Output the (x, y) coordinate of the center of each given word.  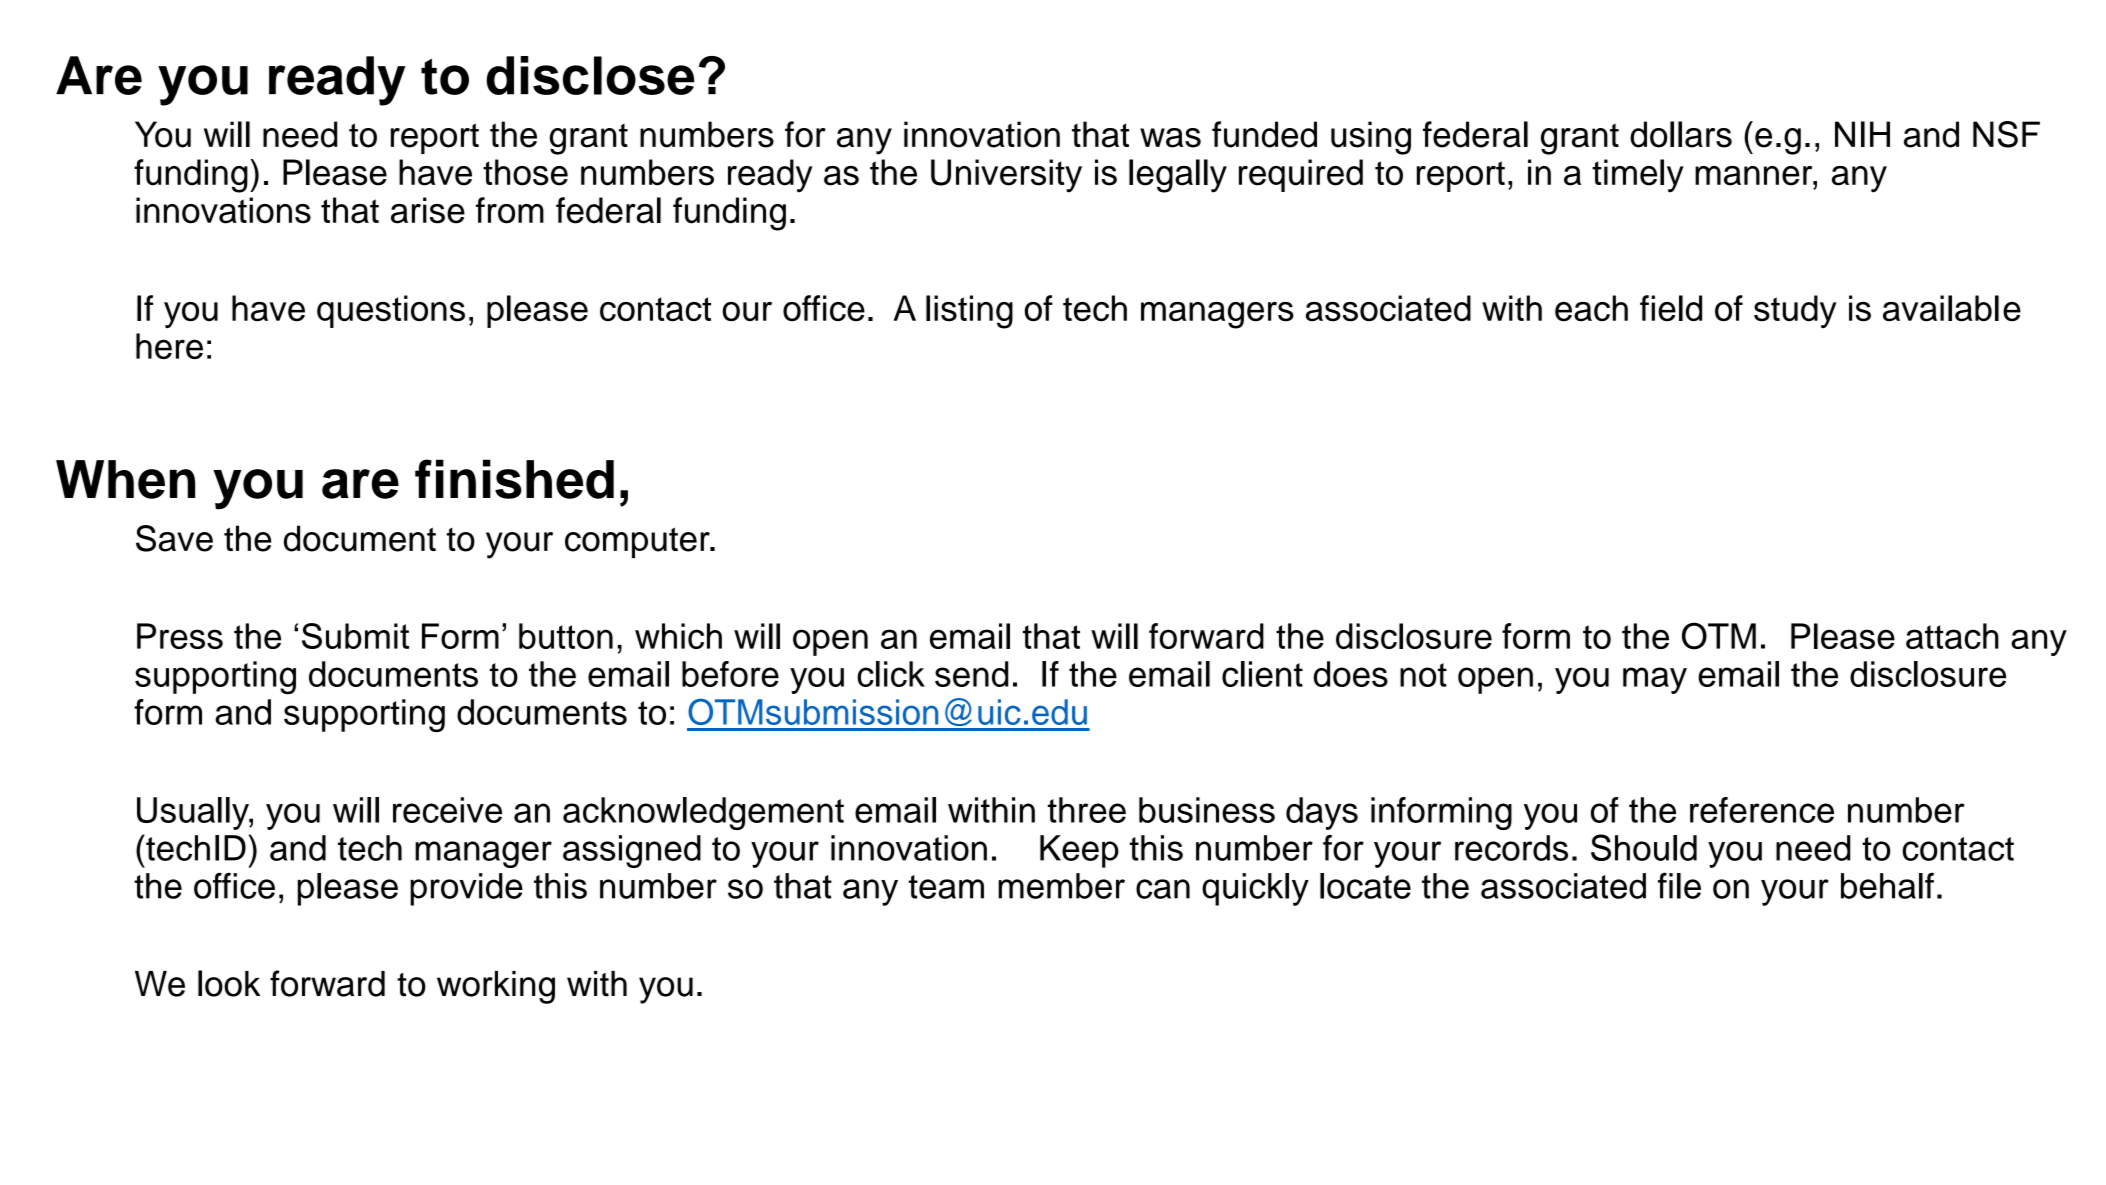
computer (638, 542)
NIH (1862, 134)
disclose (590, 75)
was (1170, 138)
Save (174, 538)
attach (1952, 636)
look (229, 983)
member (1061, 886)
